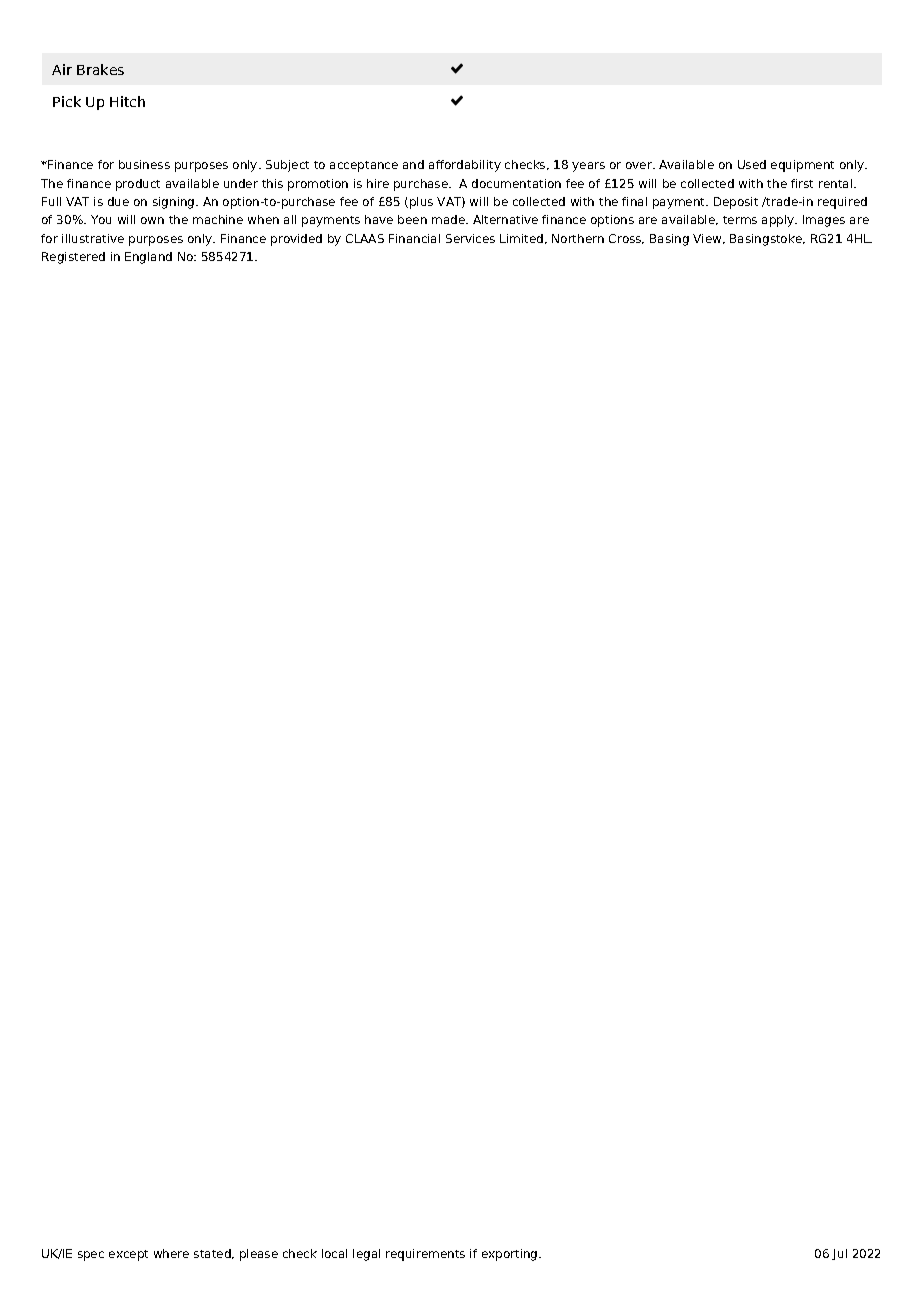  Describe the element at coordinates (752, 164) in the screenshot. I see `Used` at that location.
